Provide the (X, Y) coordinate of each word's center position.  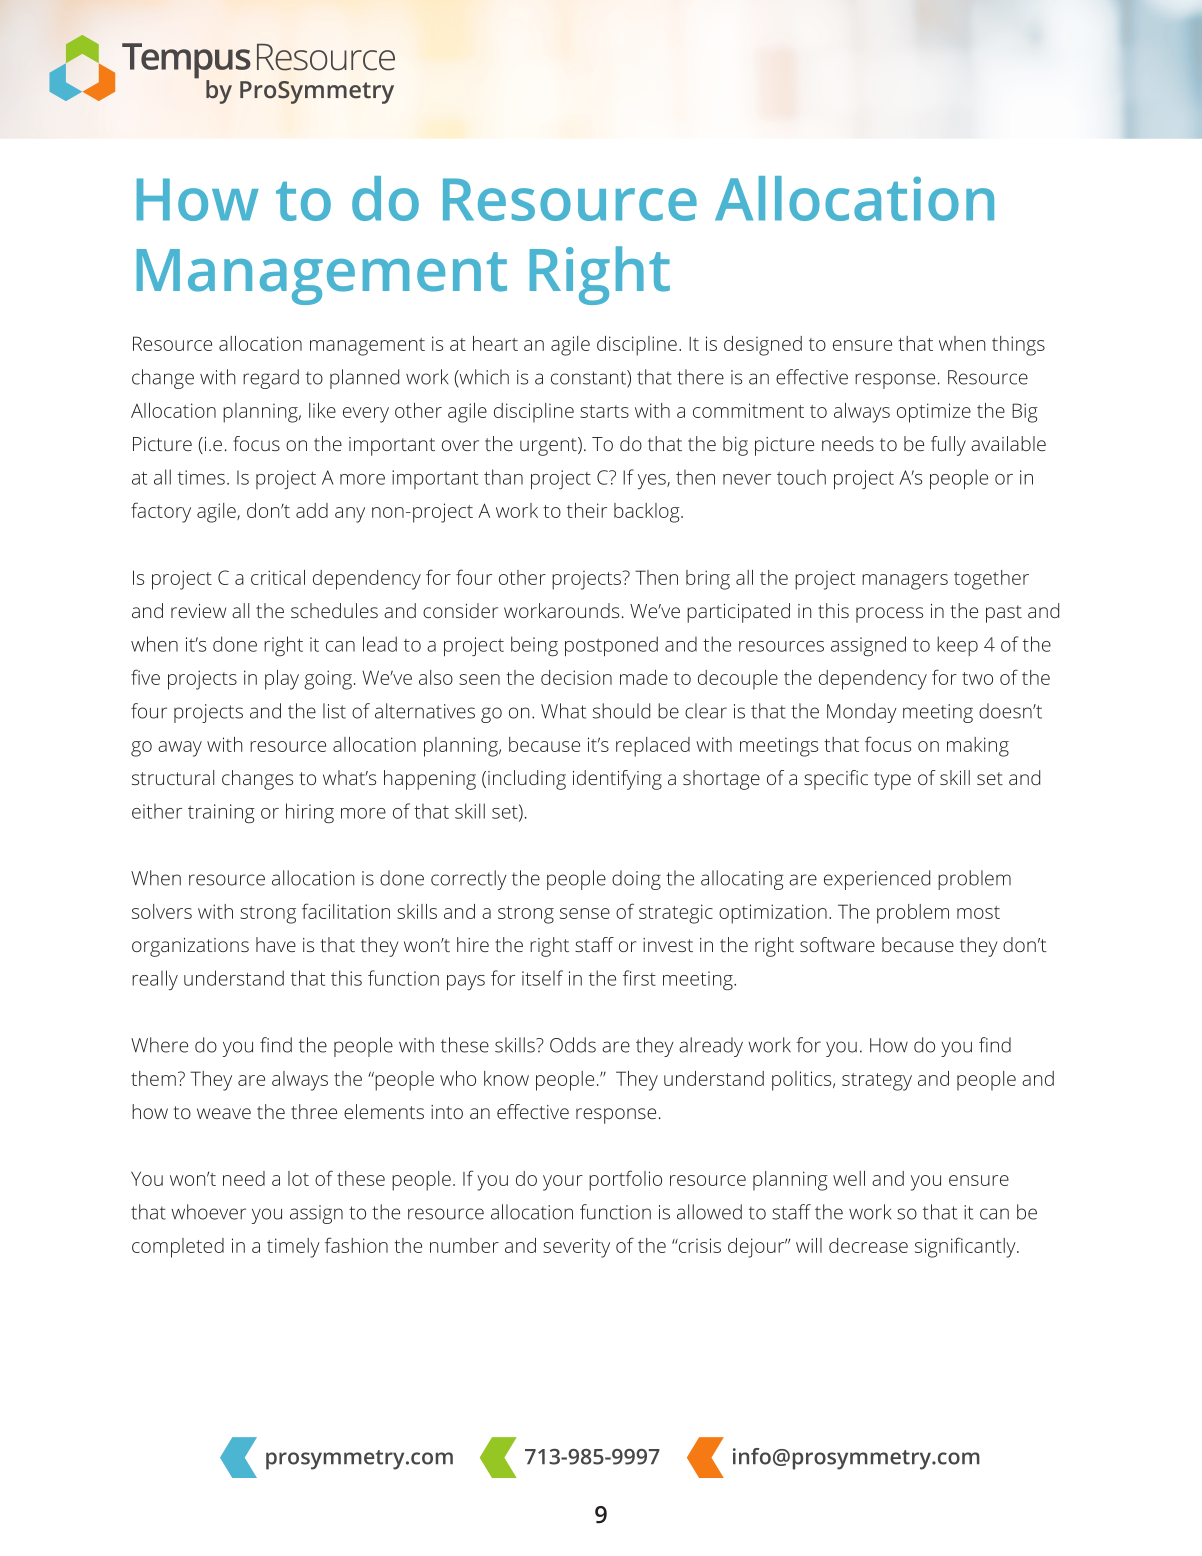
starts (604, 411)
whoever (208, 1212)
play (282, 680)
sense (585, 913)
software (837, 944)
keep (957, 646)
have (276, 944)
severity (576, 1248)
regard (271, 379)
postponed (611, 646)
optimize (934, 413)
